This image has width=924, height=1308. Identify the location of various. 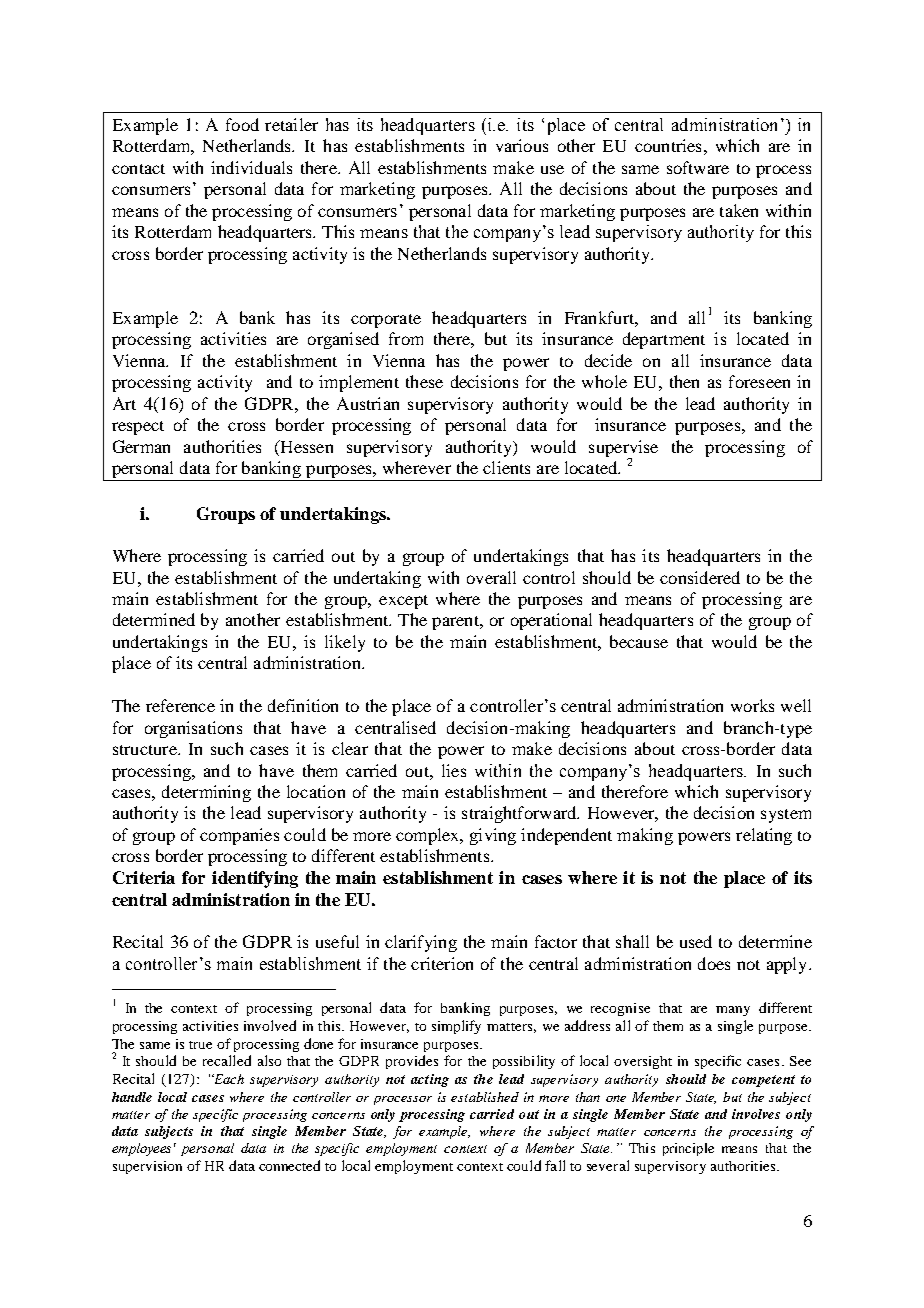
(522, 145).
